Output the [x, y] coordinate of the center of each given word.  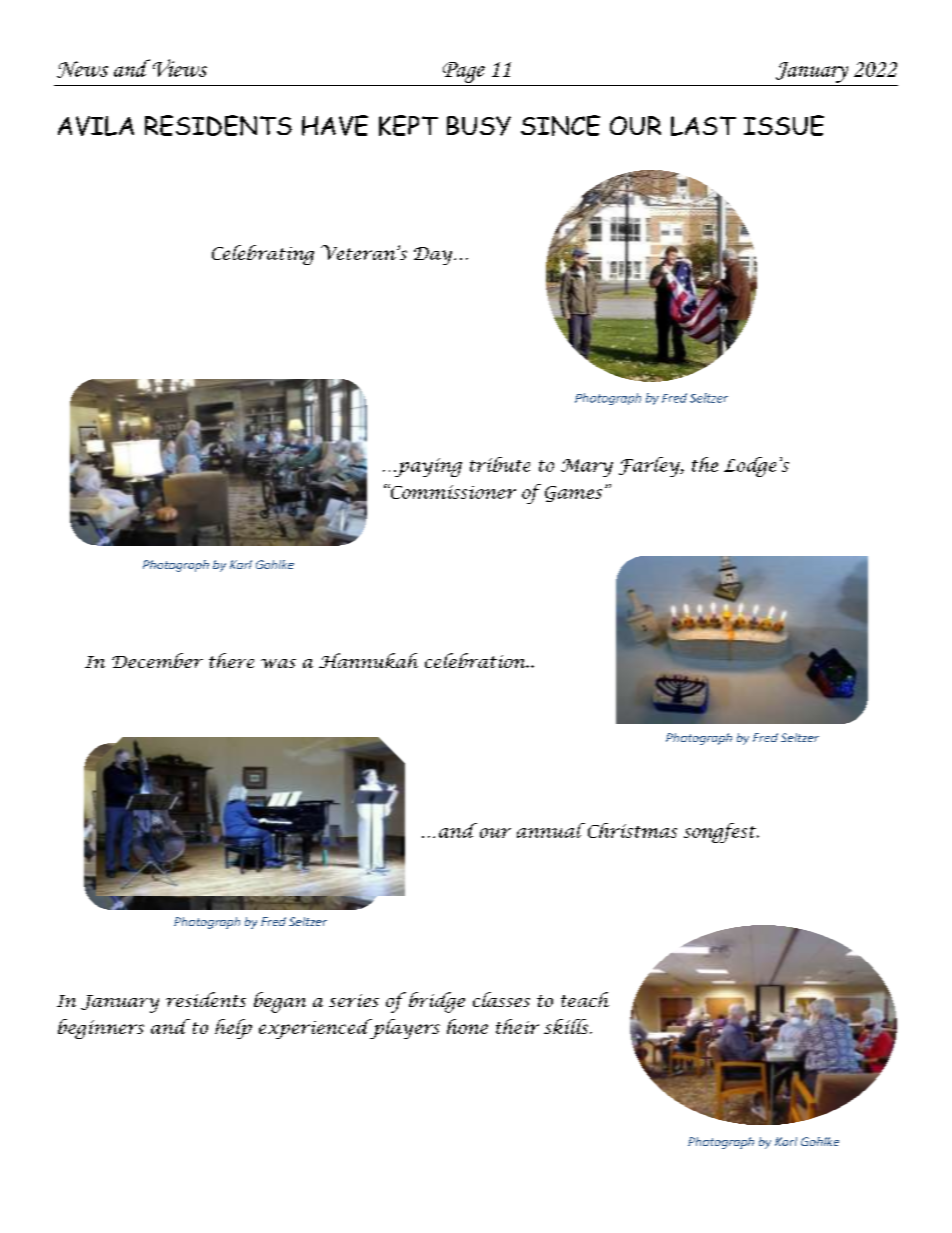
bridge [437, 1002]
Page [464, 72]
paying [428, 467]
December [157, 660]
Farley [650, 467]
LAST [703, 126]
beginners [101, 1029]
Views [180, 68]
